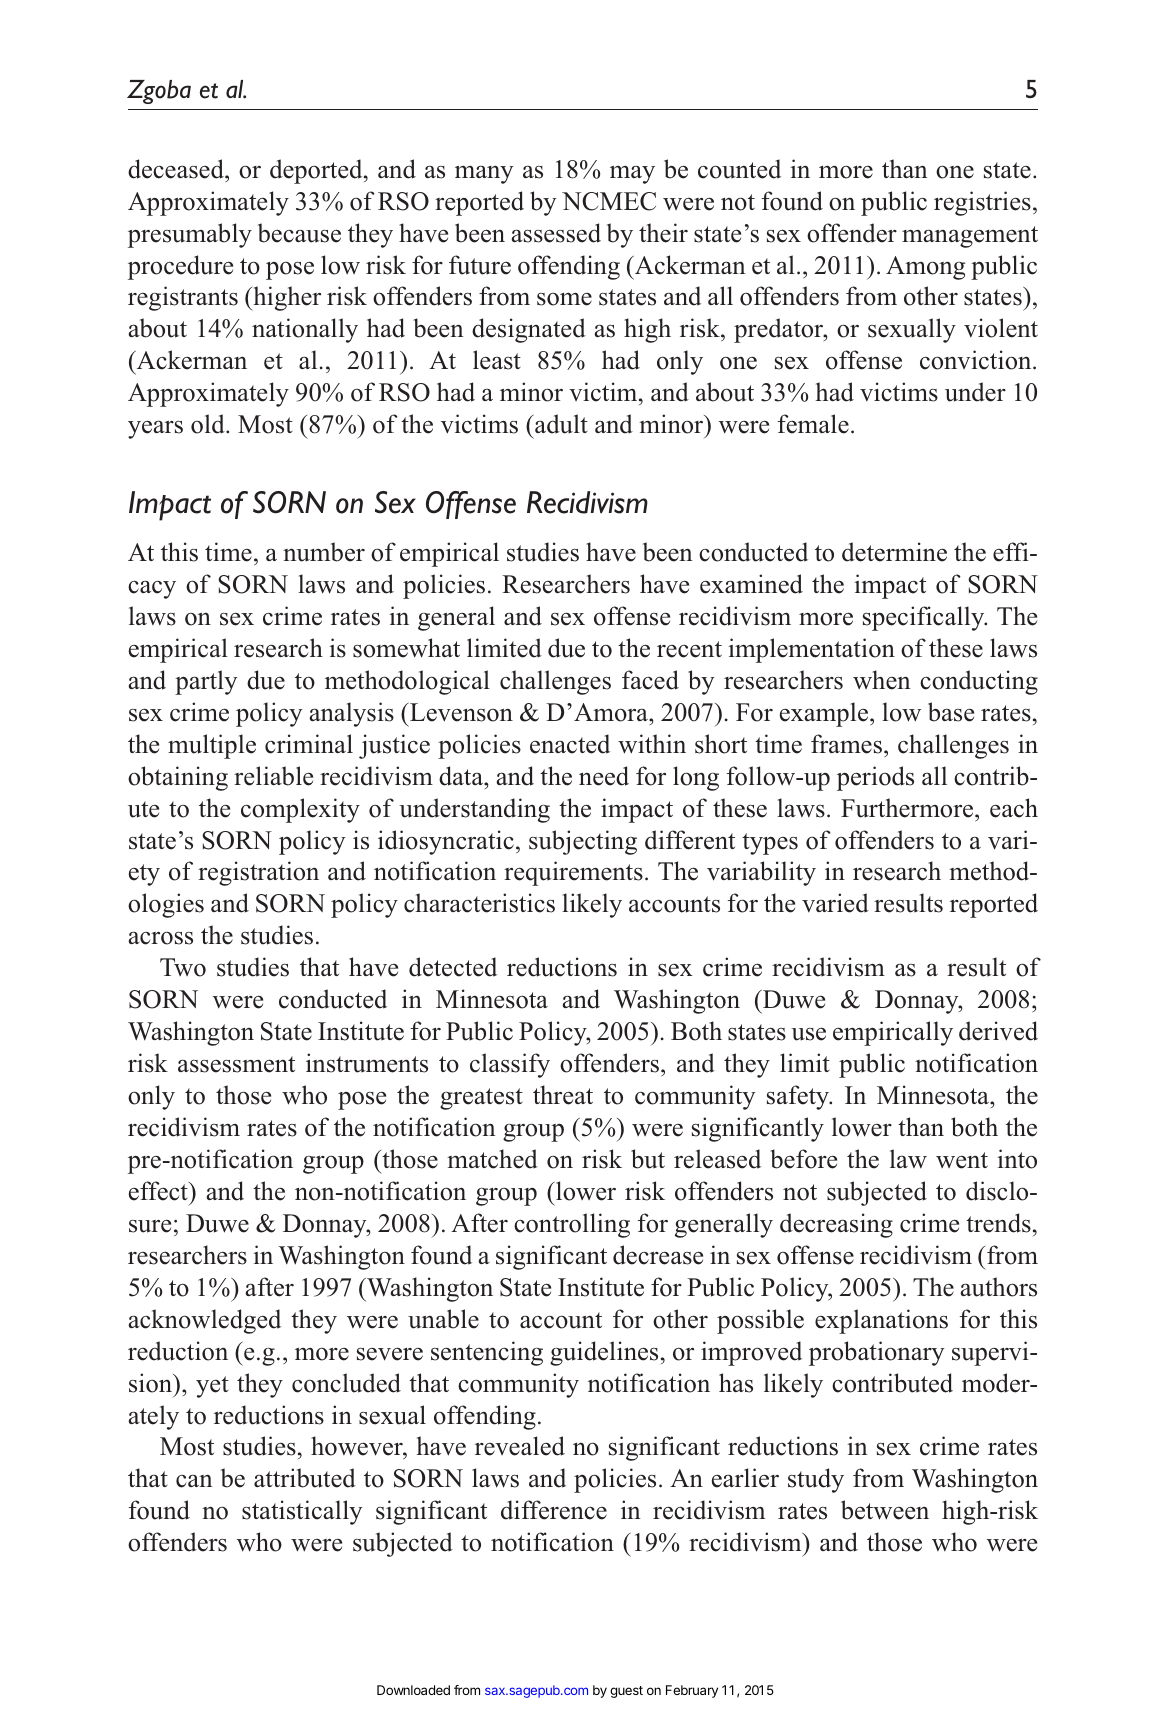 The width and height of the screenshot is (1150, 1725). What do you see at coordinates (925, 268) in the screenshot?
I see `Among` at bounding box center [925, 268].
